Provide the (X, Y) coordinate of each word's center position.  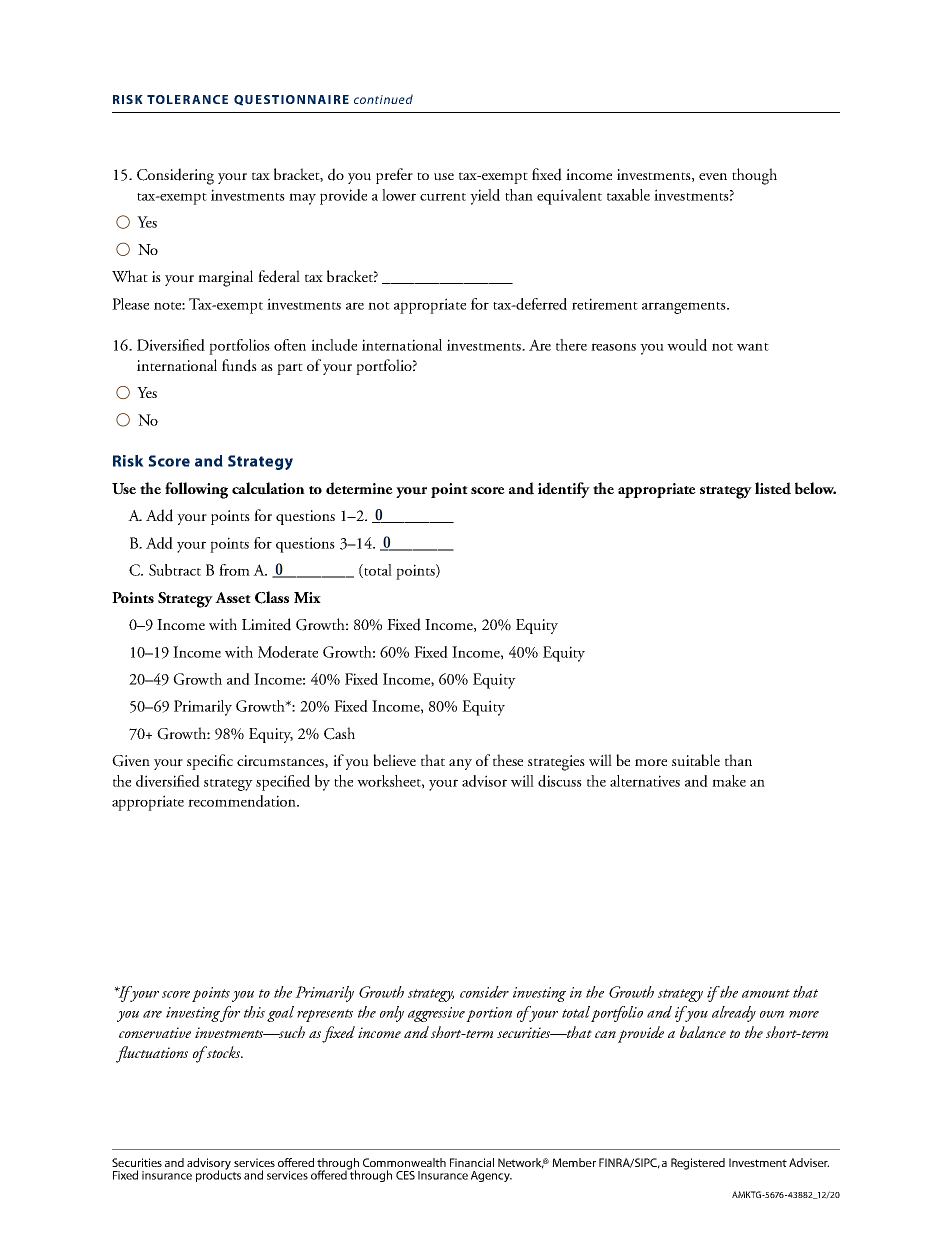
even (713, 176)
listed (773, 488)
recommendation (243, 801)
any (460, 764)
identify (564, 490)
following (196, 490)
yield (485, 197)
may (302, 199)
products (218, 1175)
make (729, 781)
